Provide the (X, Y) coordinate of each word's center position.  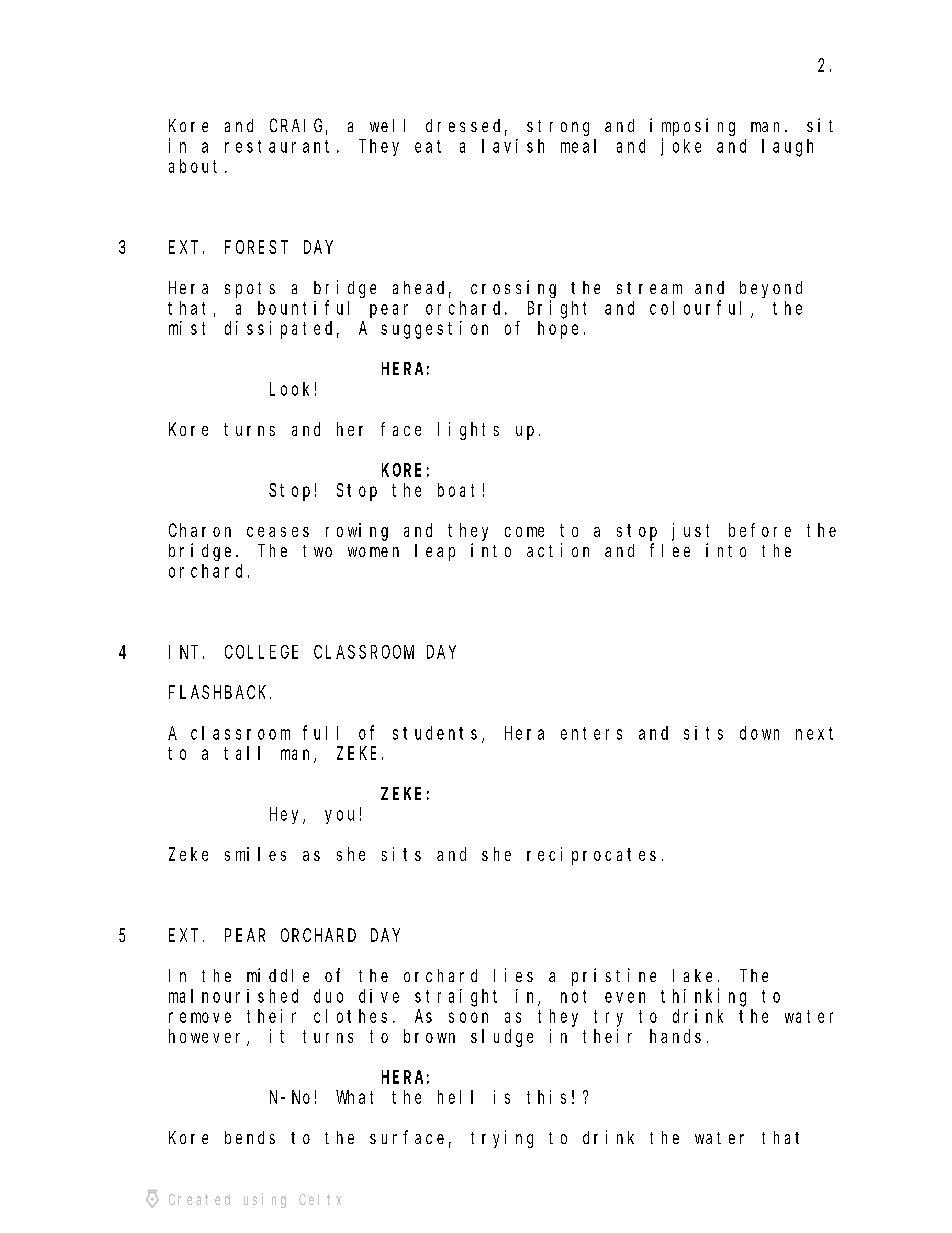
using (265, 1200)
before (760, 530)
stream (649, 288)
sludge (502, 1038)
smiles (255, 854)
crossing (513, 289)
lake (692, 975)
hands (675, 1036)
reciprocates (591, 856)
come (524, 532)
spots (250, 290)
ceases (278, 532)
